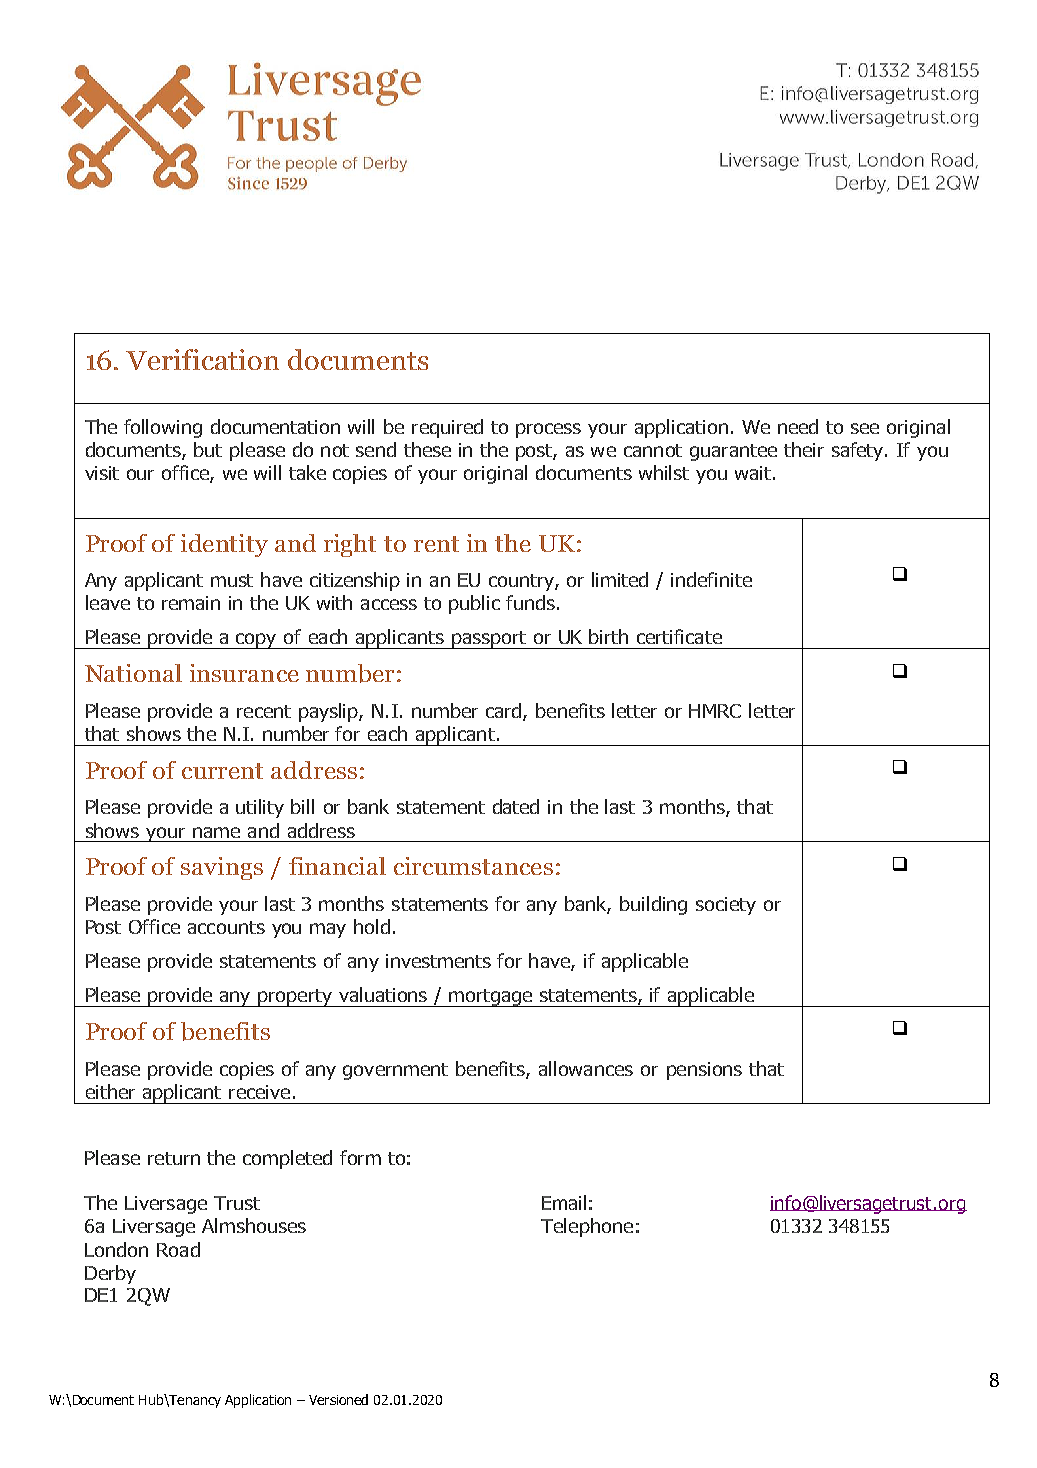  I want to click on passport, so click(489, 640).
